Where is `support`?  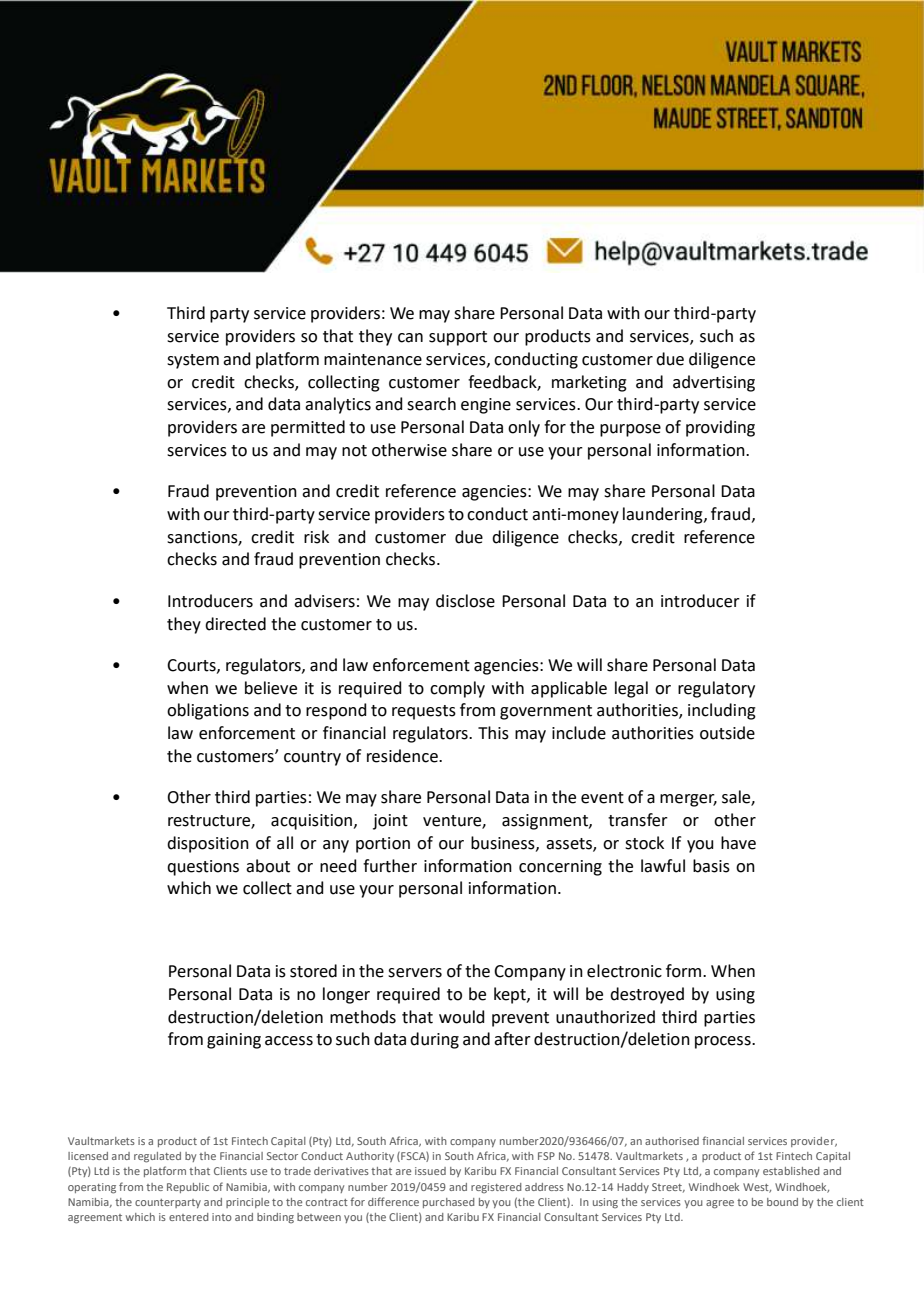 support is located at coordinates (458, 338).
